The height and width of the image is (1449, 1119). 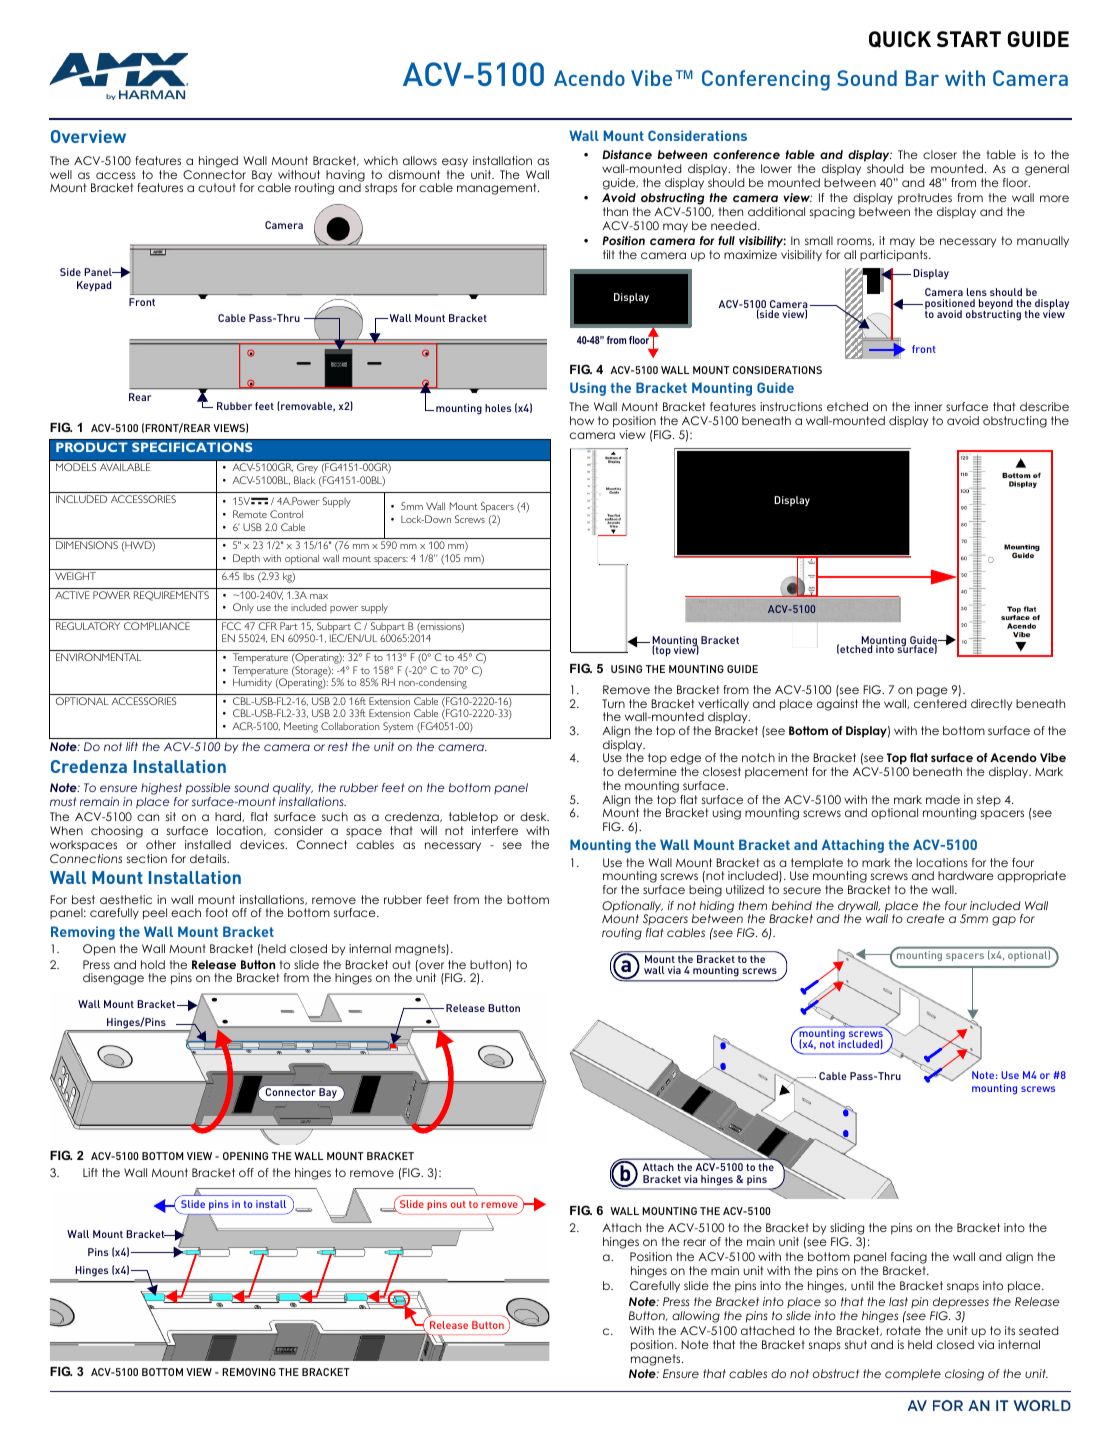 I want to click on interfere, so click(x=495, y=830).
